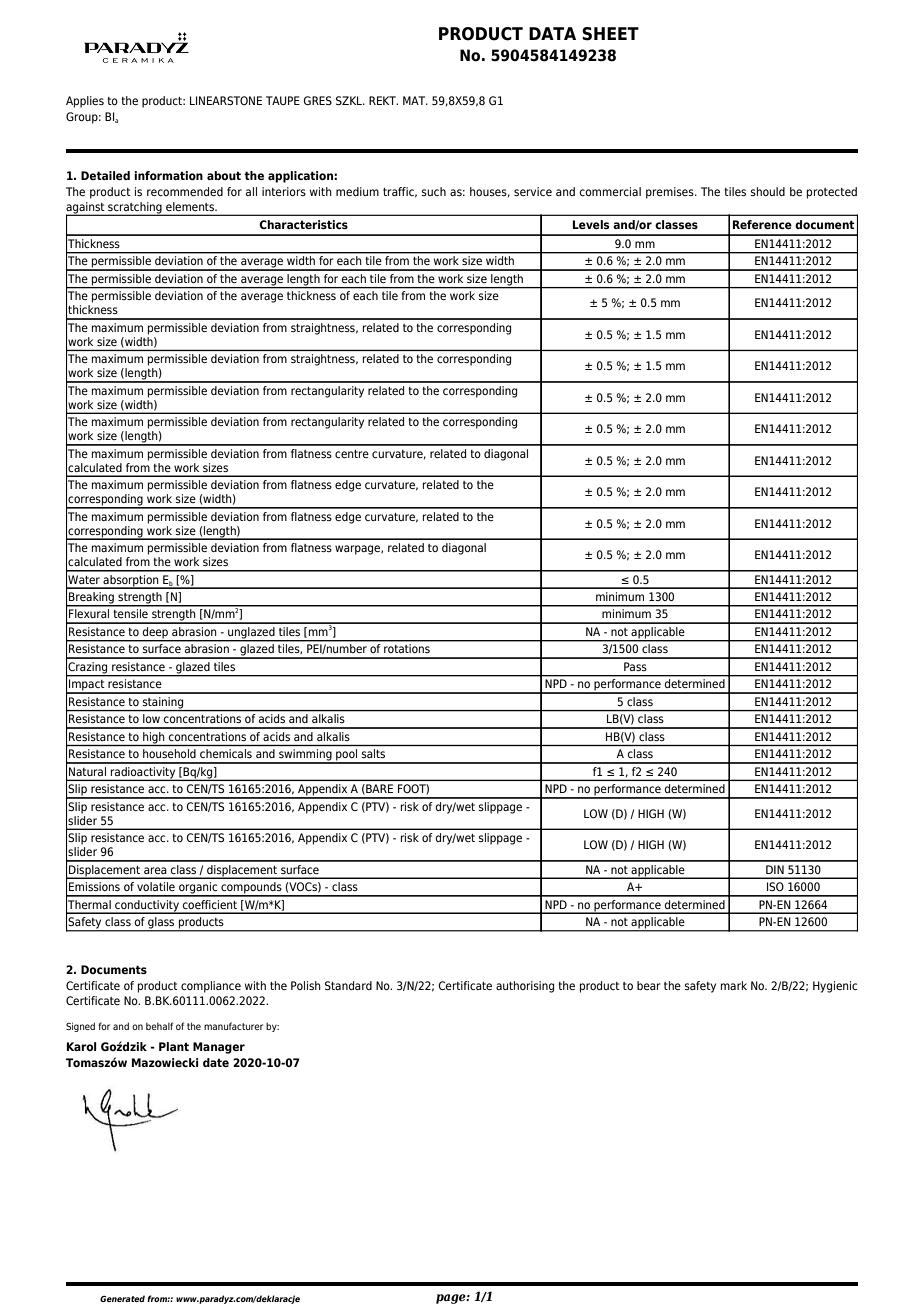 The width and height of the page is (924, 1308). I want to click on deep, so click(156, 634).
